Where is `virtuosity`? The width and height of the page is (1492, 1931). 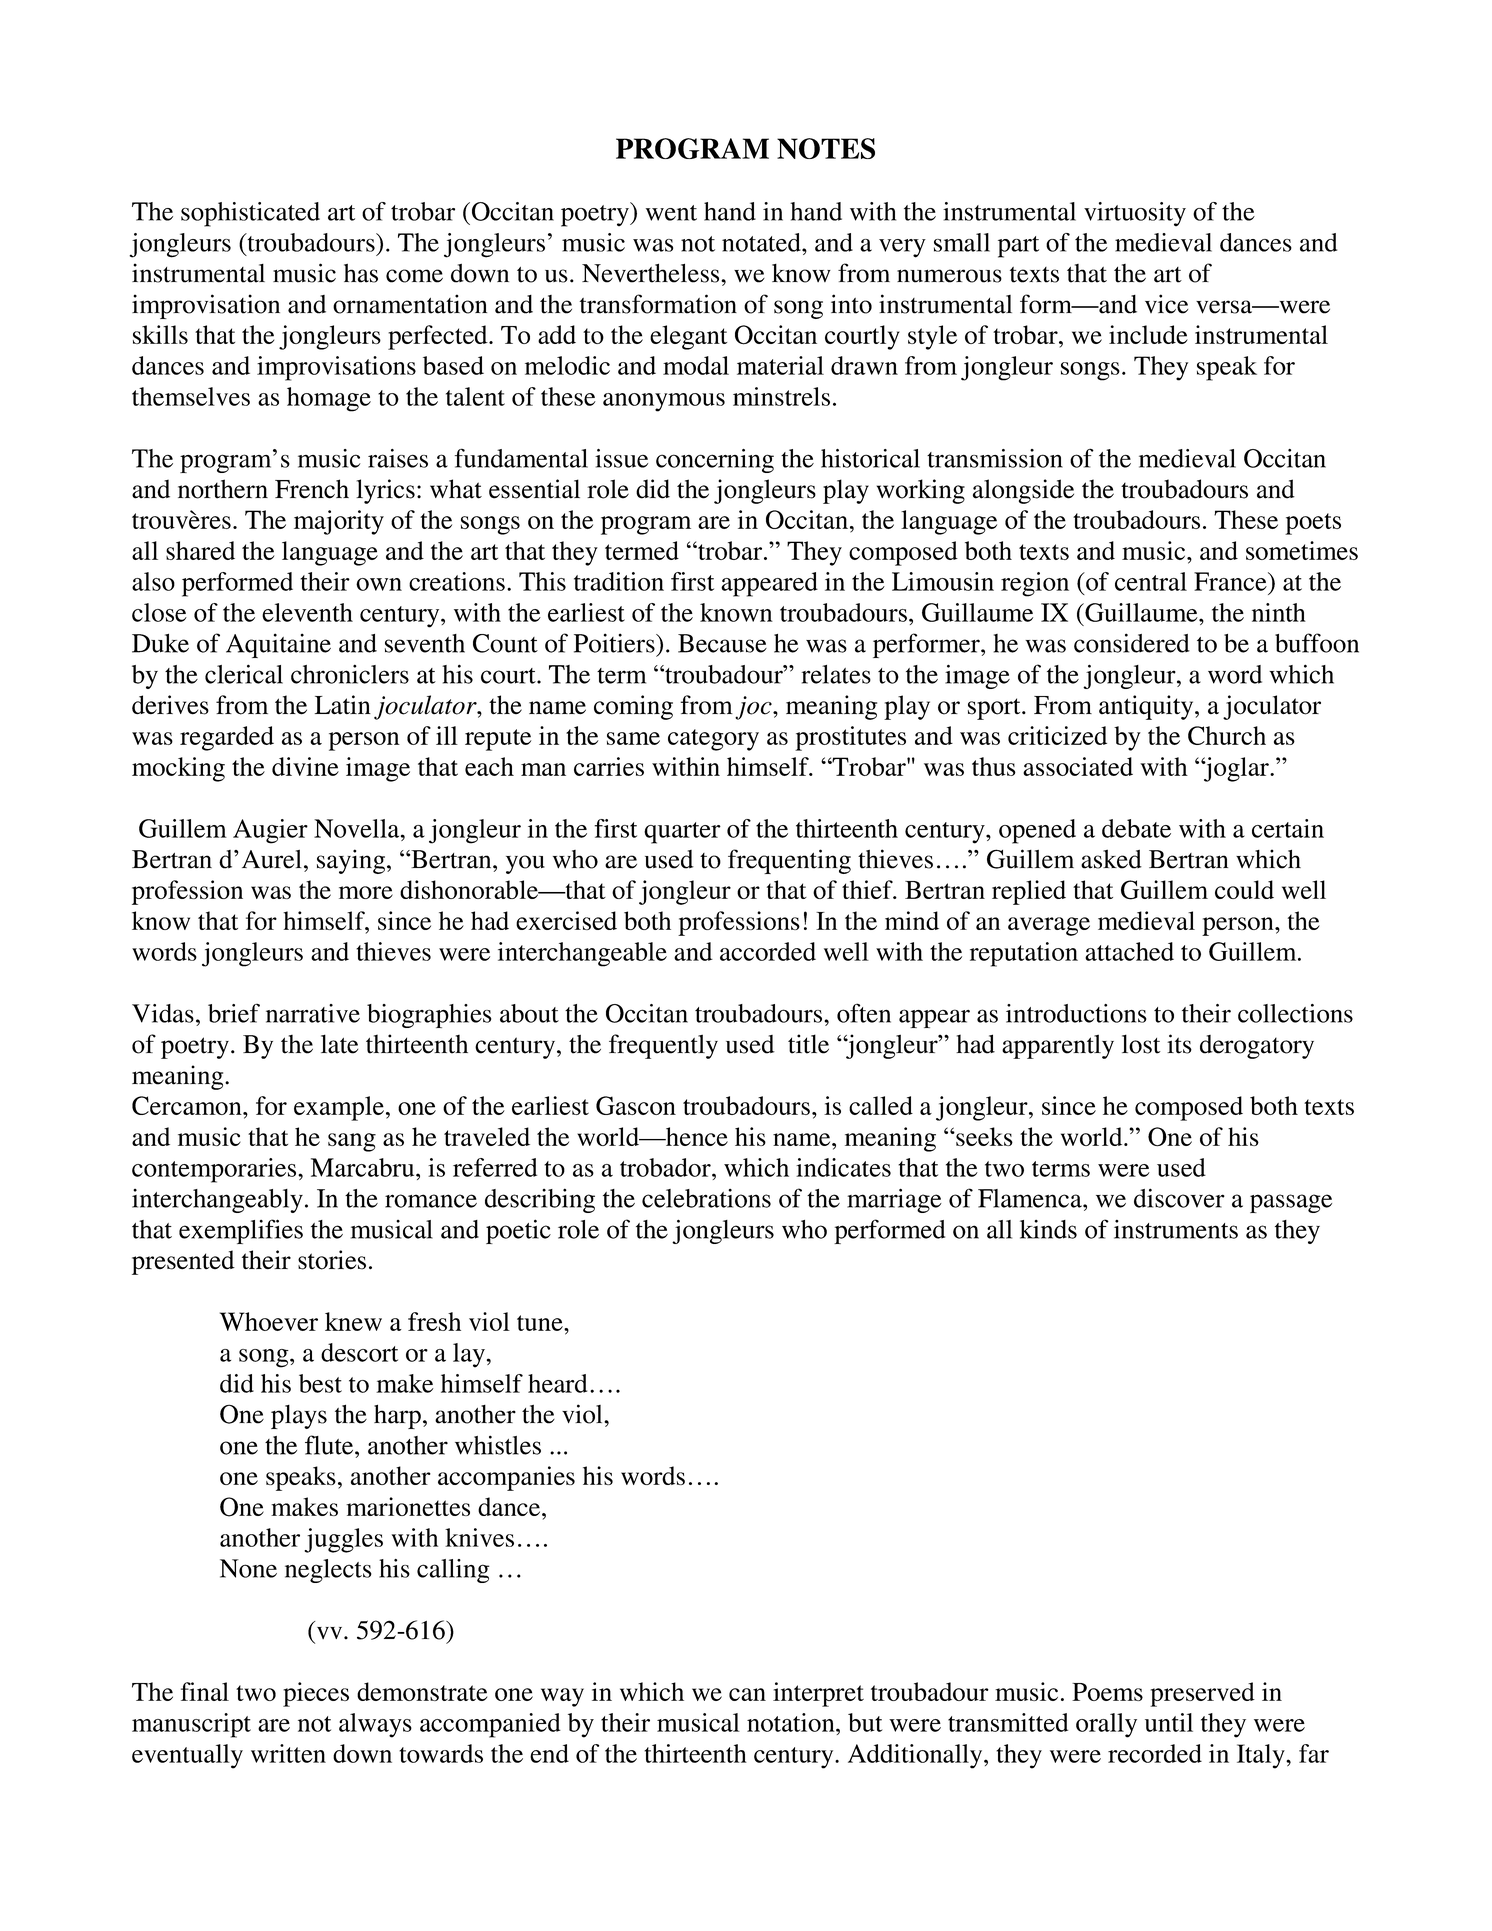 virtuosity is located at coordinates (1135, 214).
